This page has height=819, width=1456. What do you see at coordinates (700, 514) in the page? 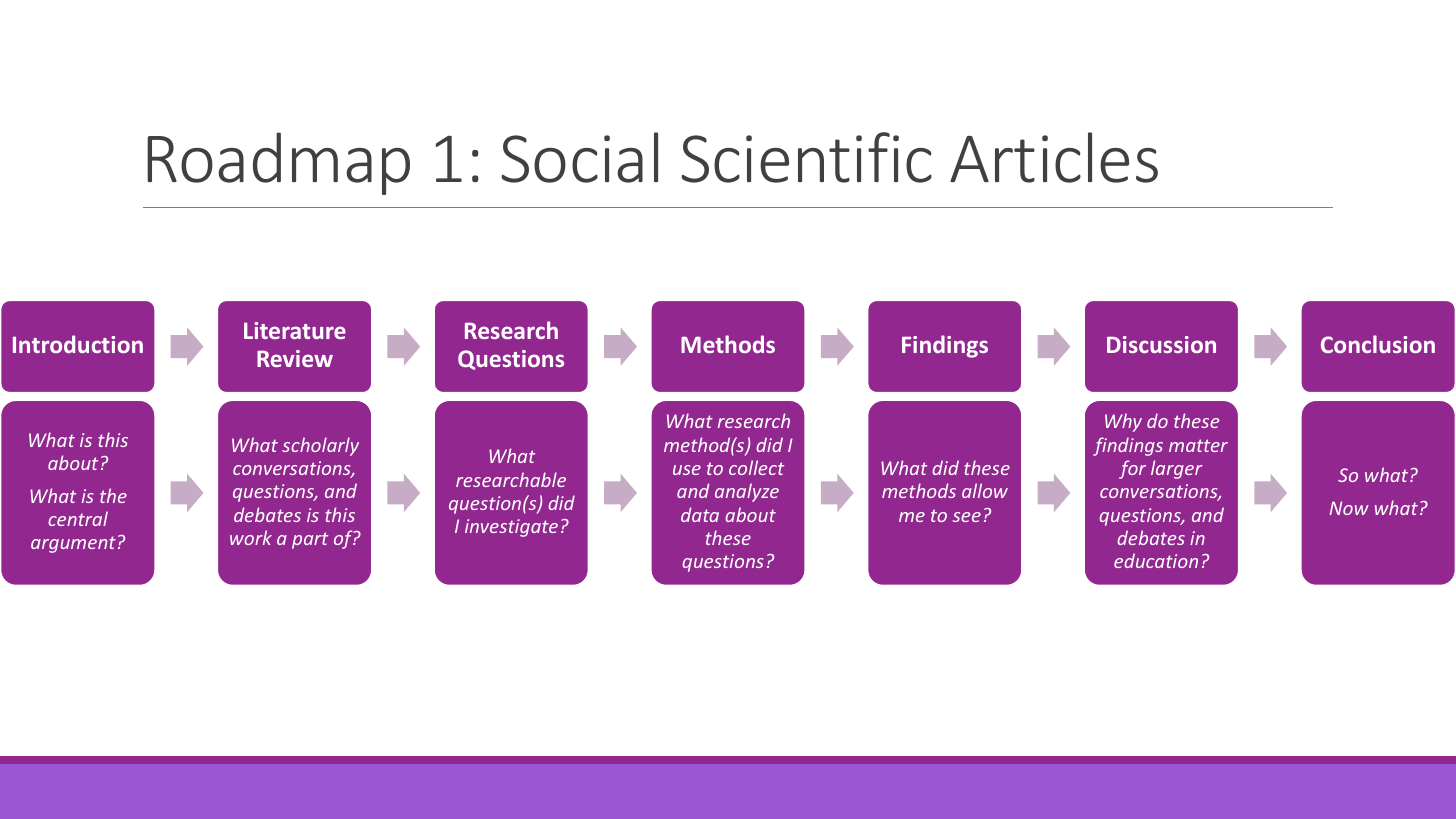
I see `data` at bounding box center [700, 514].
